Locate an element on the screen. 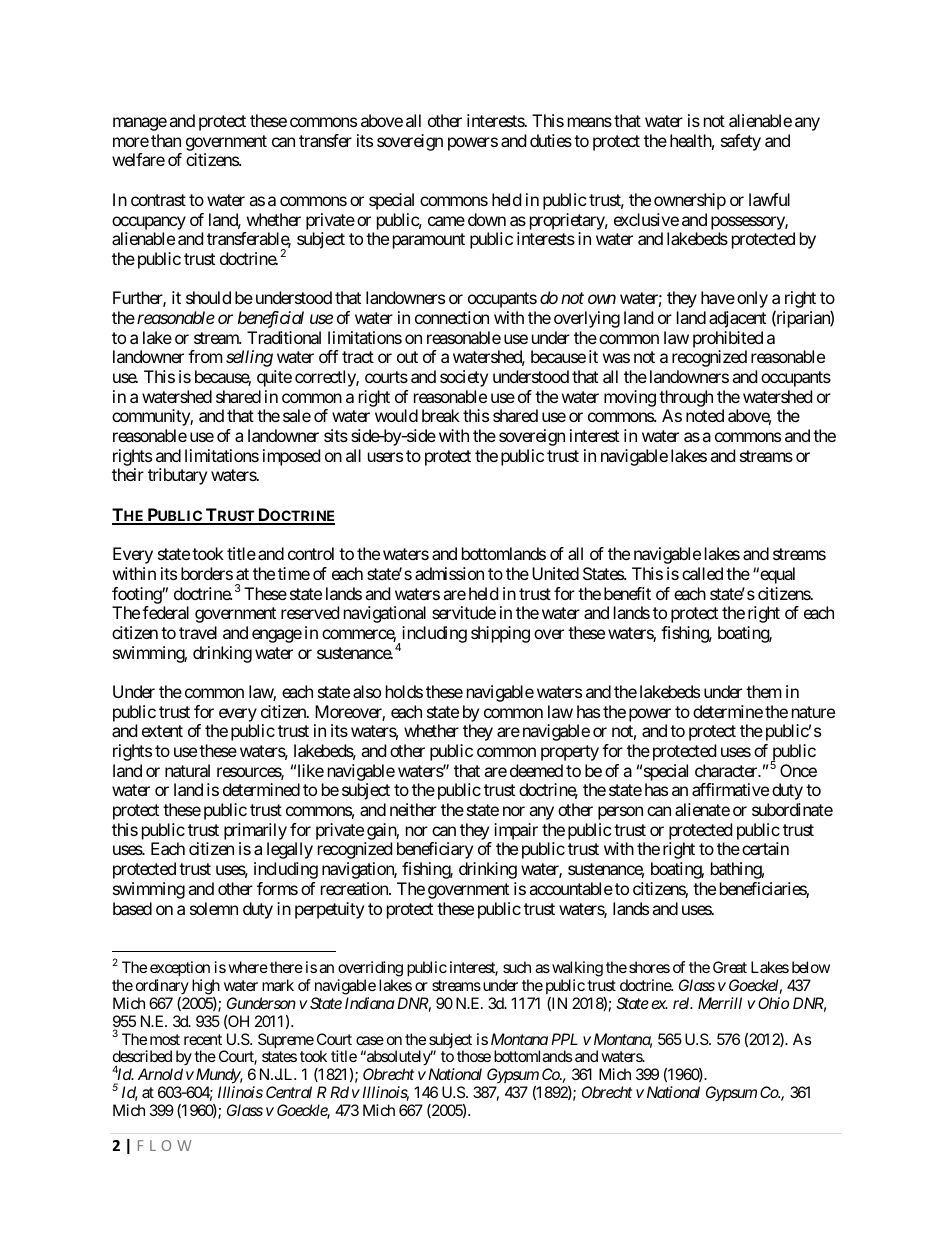 This screenshot has width=952, height=1233. servitude is located at coordinates (464, 612).
